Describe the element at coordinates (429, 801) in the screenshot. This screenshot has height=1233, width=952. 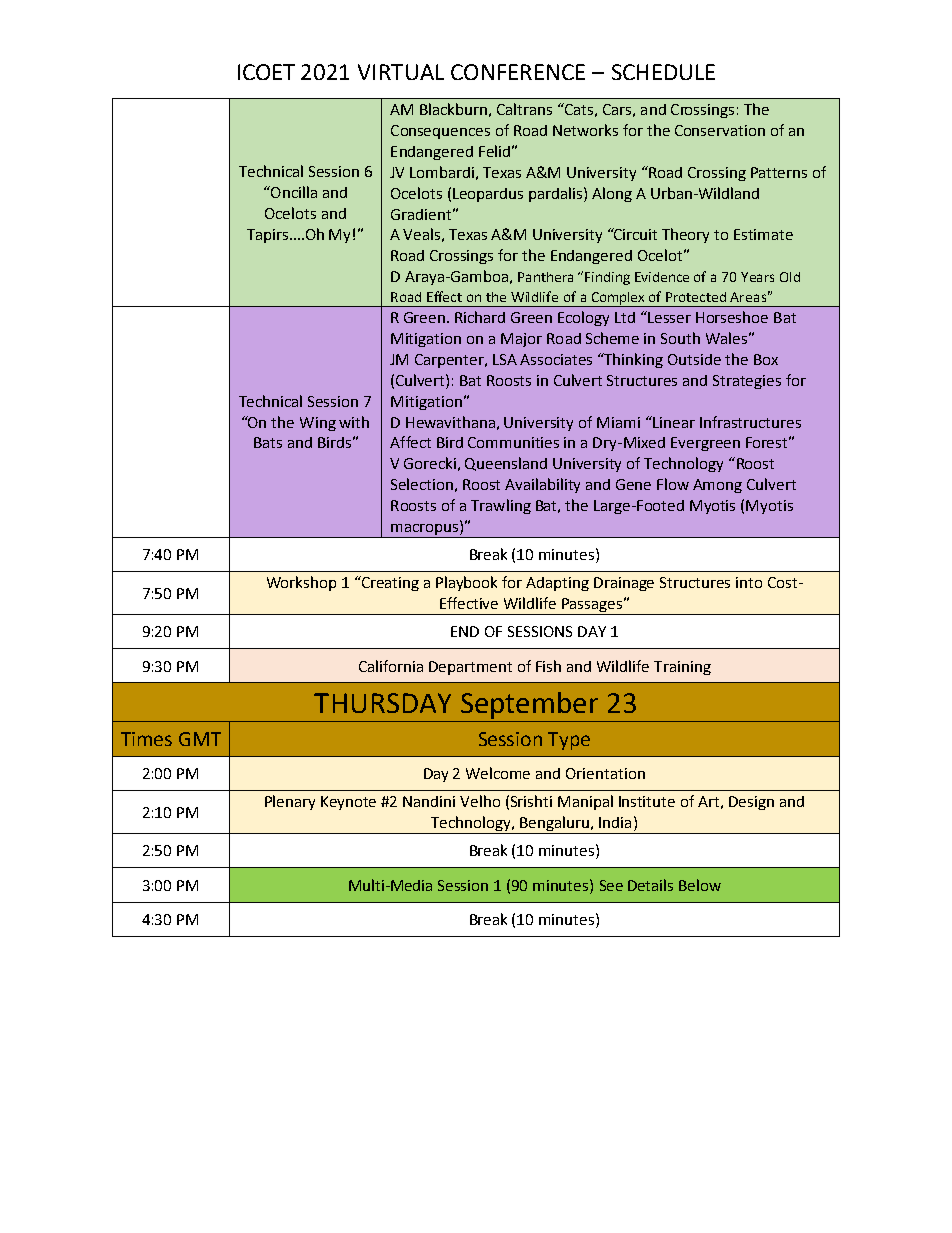
I see `Nandini` at that location.
